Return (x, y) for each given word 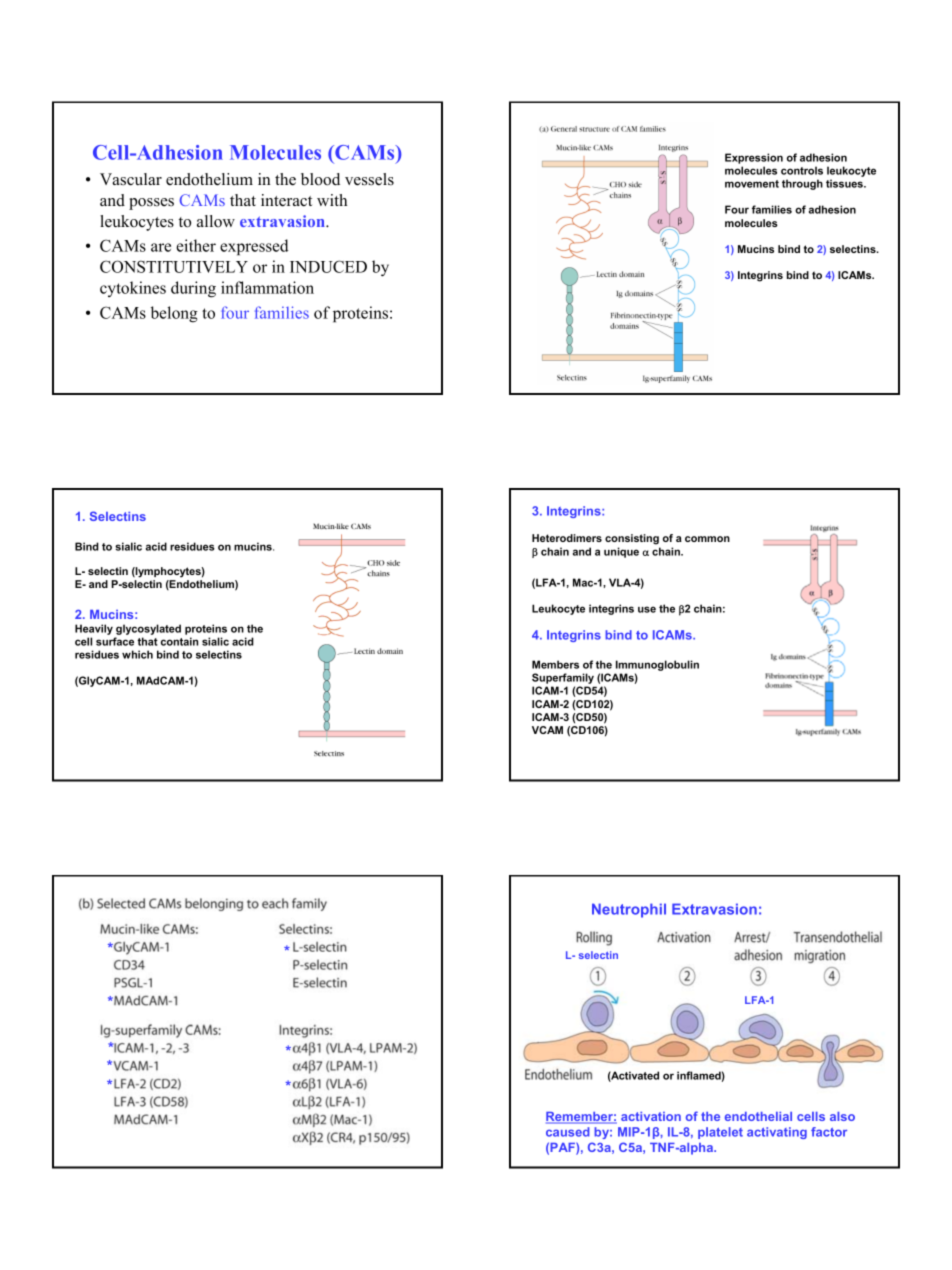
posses (151, 204)
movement (752, 184)
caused (568, 1132)
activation (651, 1116)
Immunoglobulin (657, 667)
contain (179, 641)
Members (555, 664)
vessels (369, 179)
